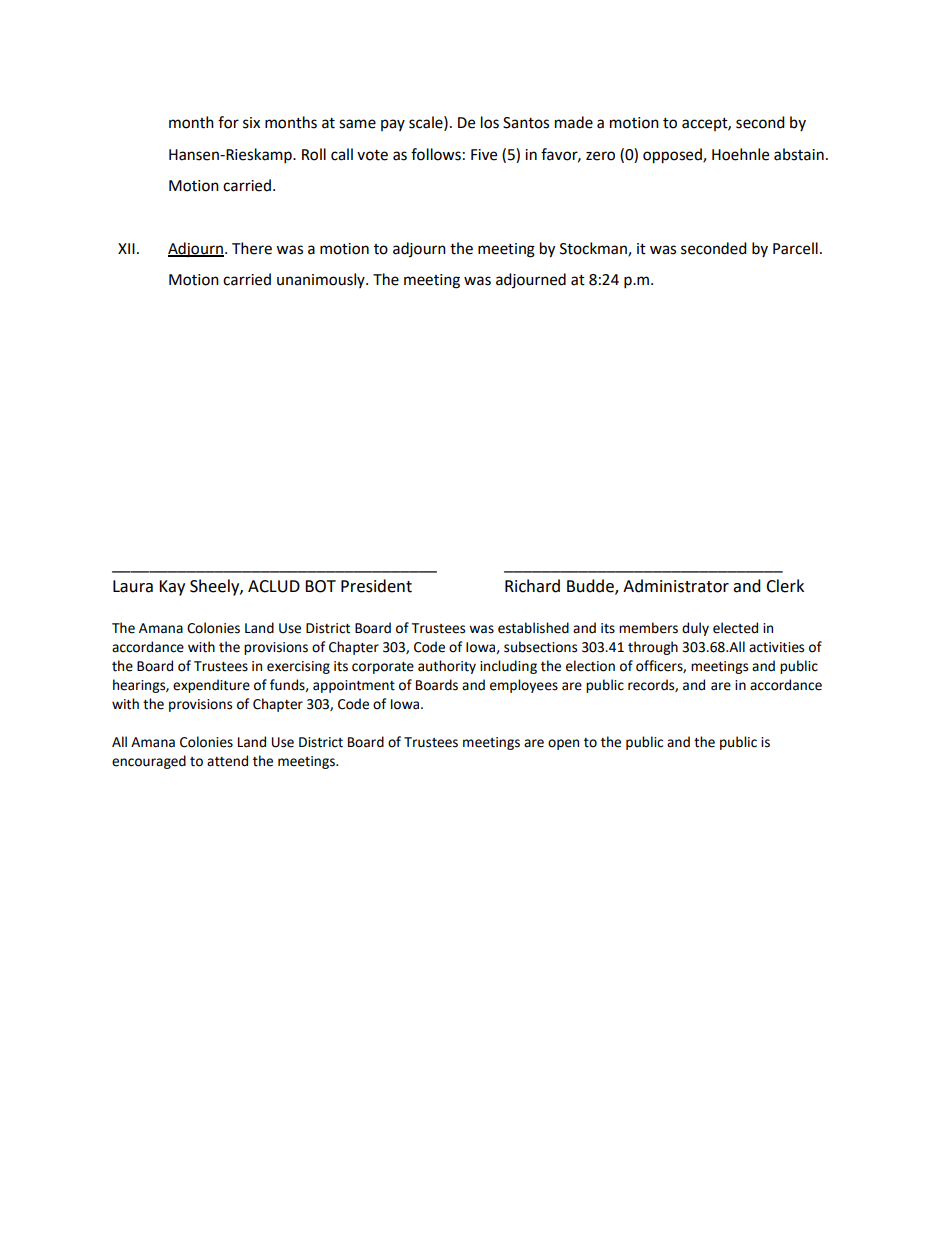 Image resolution: width=952 pixels, height=1233 pixels. Describe the element at coordinates (673, 156) in the screenshot. I see `opposed` at that location.
